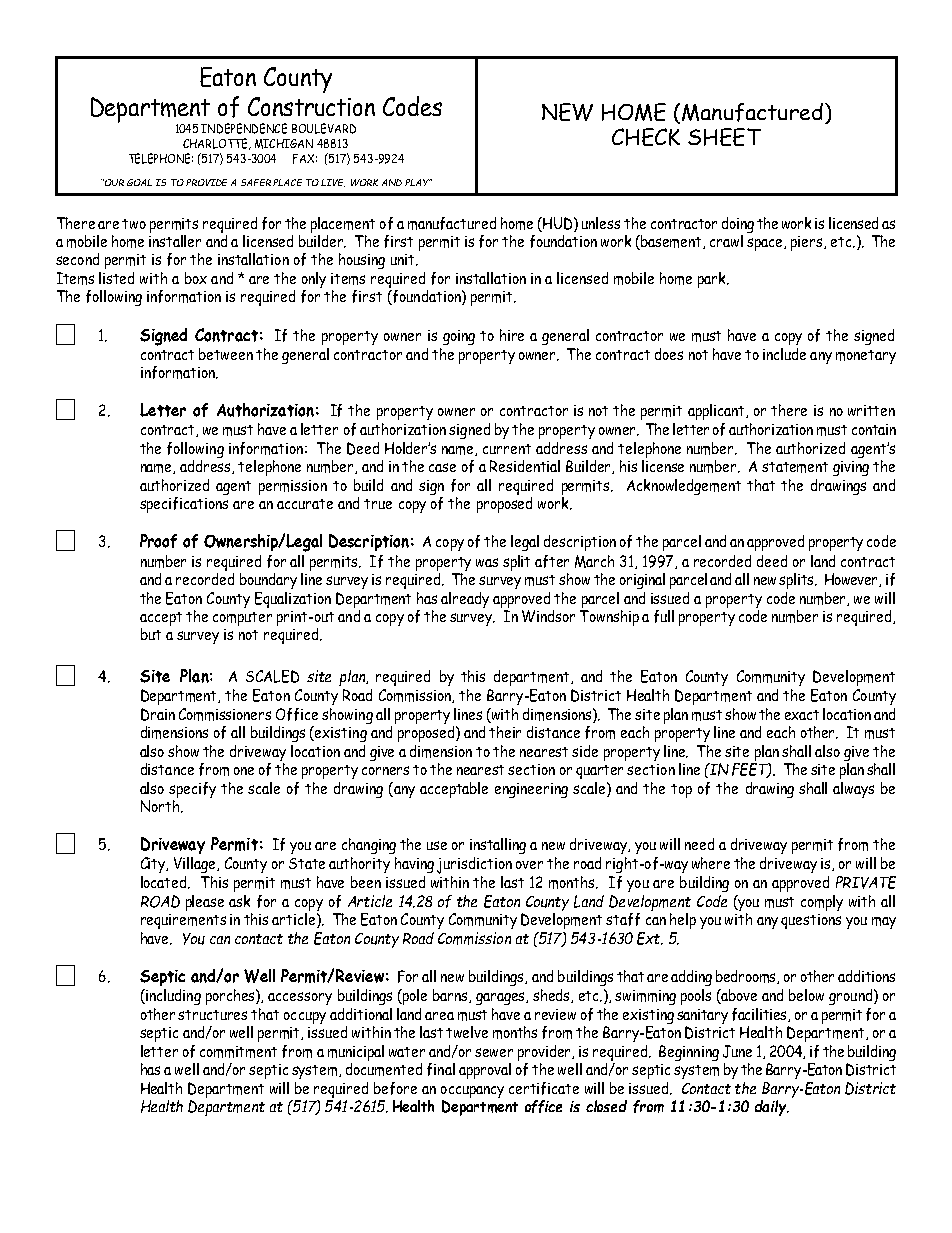  Describe the element at coordinates (465, 600) in the document. I see `already` at that location.
